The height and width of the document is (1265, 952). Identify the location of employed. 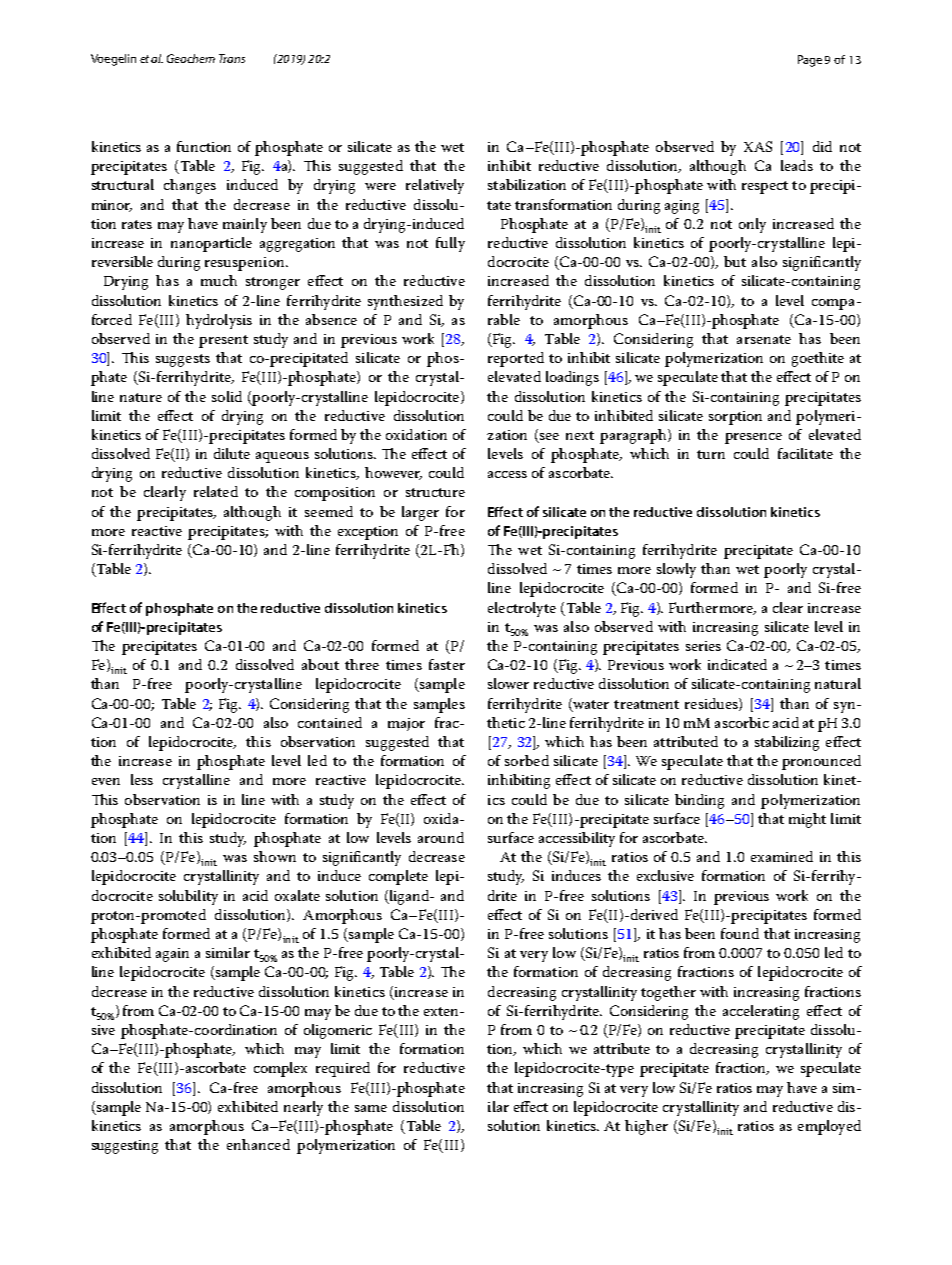
(829, 1127).
